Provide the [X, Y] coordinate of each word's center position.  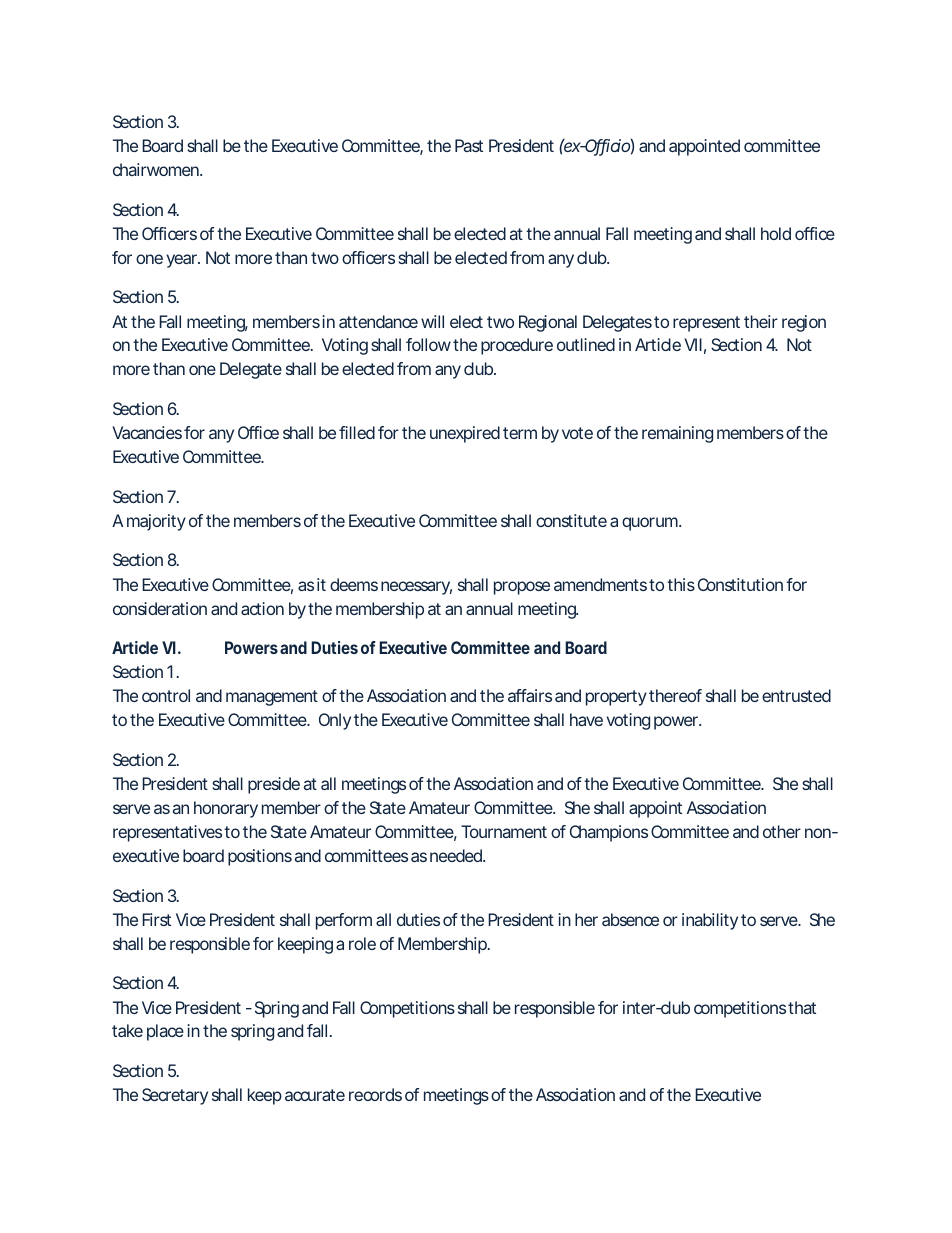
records [375, 1094]
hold [776, 233]
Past [469, 145]
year [183, 261]
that [802, 1007]
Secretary [175, 1096]
